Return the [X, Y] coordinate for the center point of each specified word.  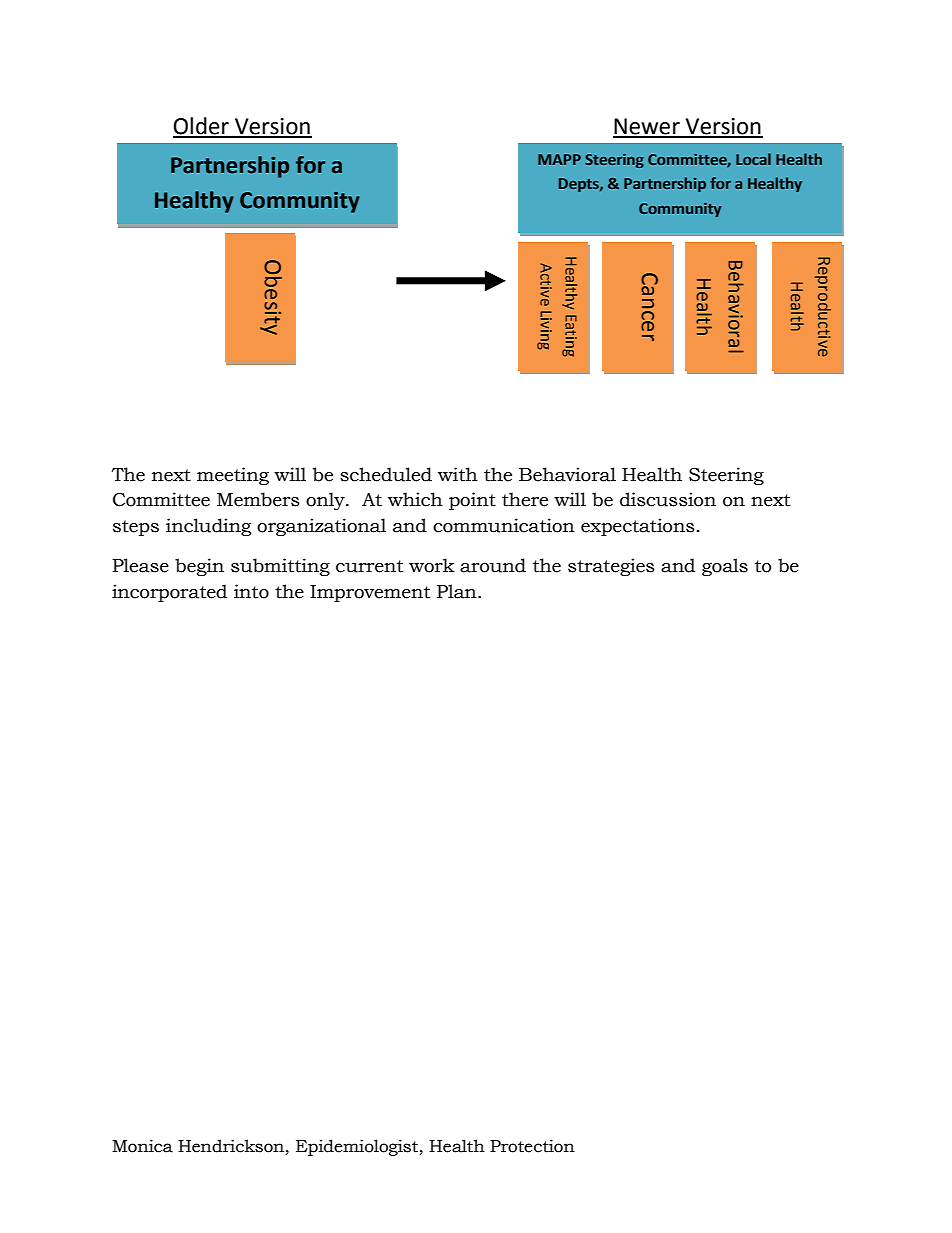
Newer [647, 127]
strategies [611, 567]
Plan [458, 591]
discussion [668, 499]
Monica [142, 1146]
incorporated [169, 593]
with [458, 474]
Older [202, 127]
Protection [532, 1146]
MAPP [559, 159]
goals [725, 567]
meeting [233, 476]
